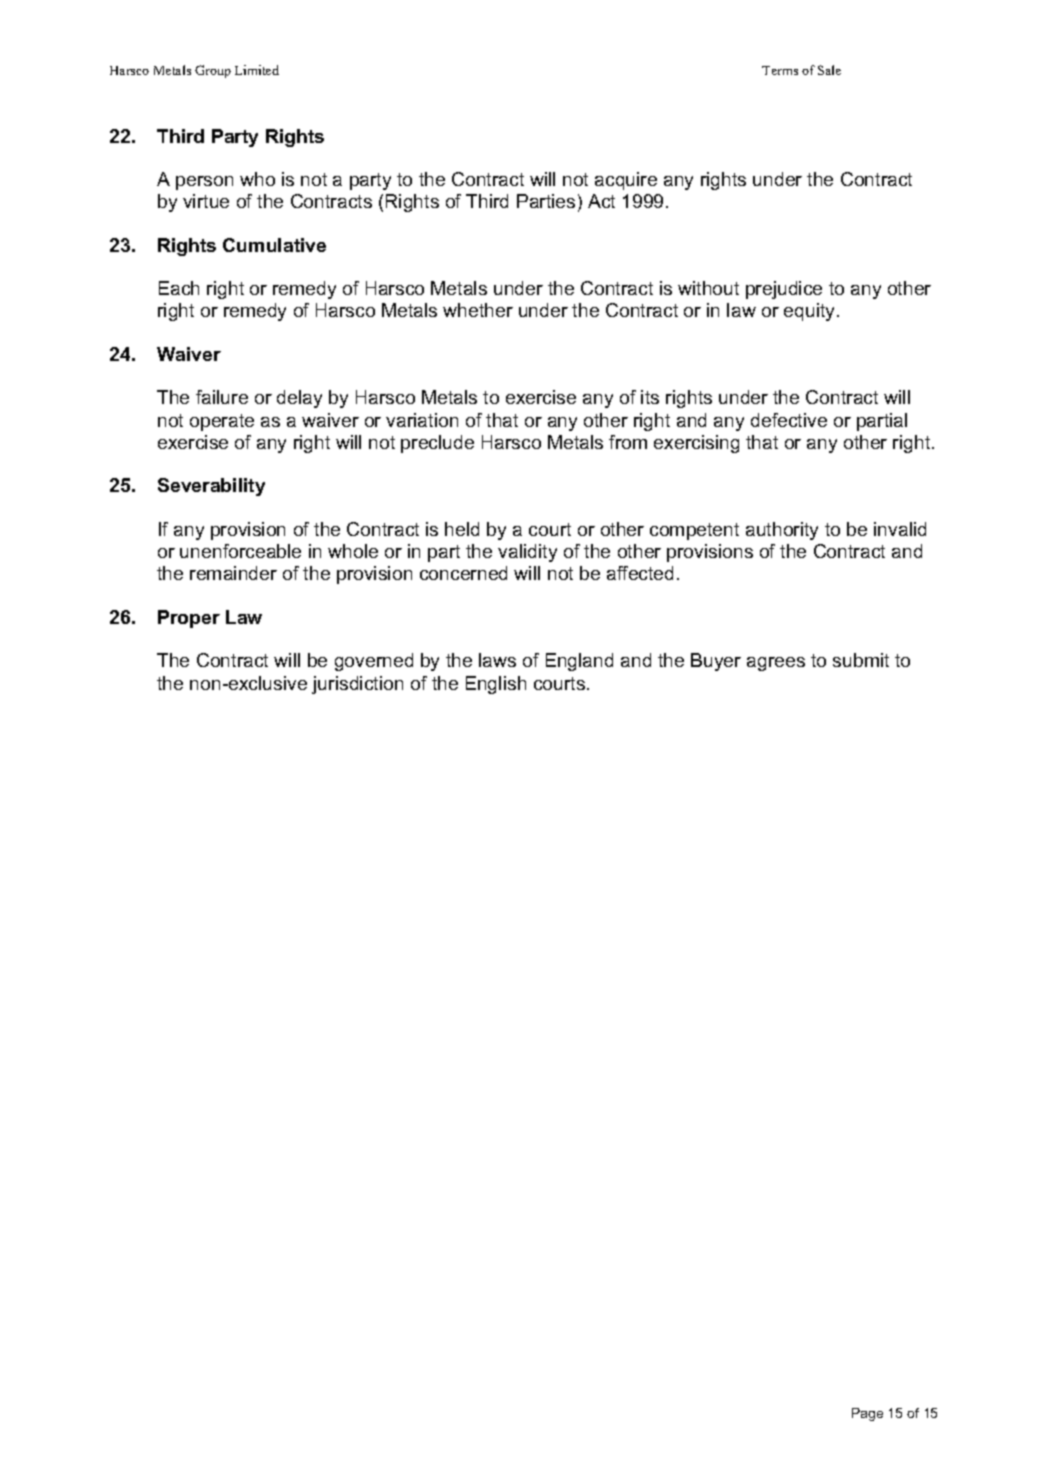 Image resolution: width=1048 pixels, height=1484 pixels. I want to click on English, so click(496, 685).
